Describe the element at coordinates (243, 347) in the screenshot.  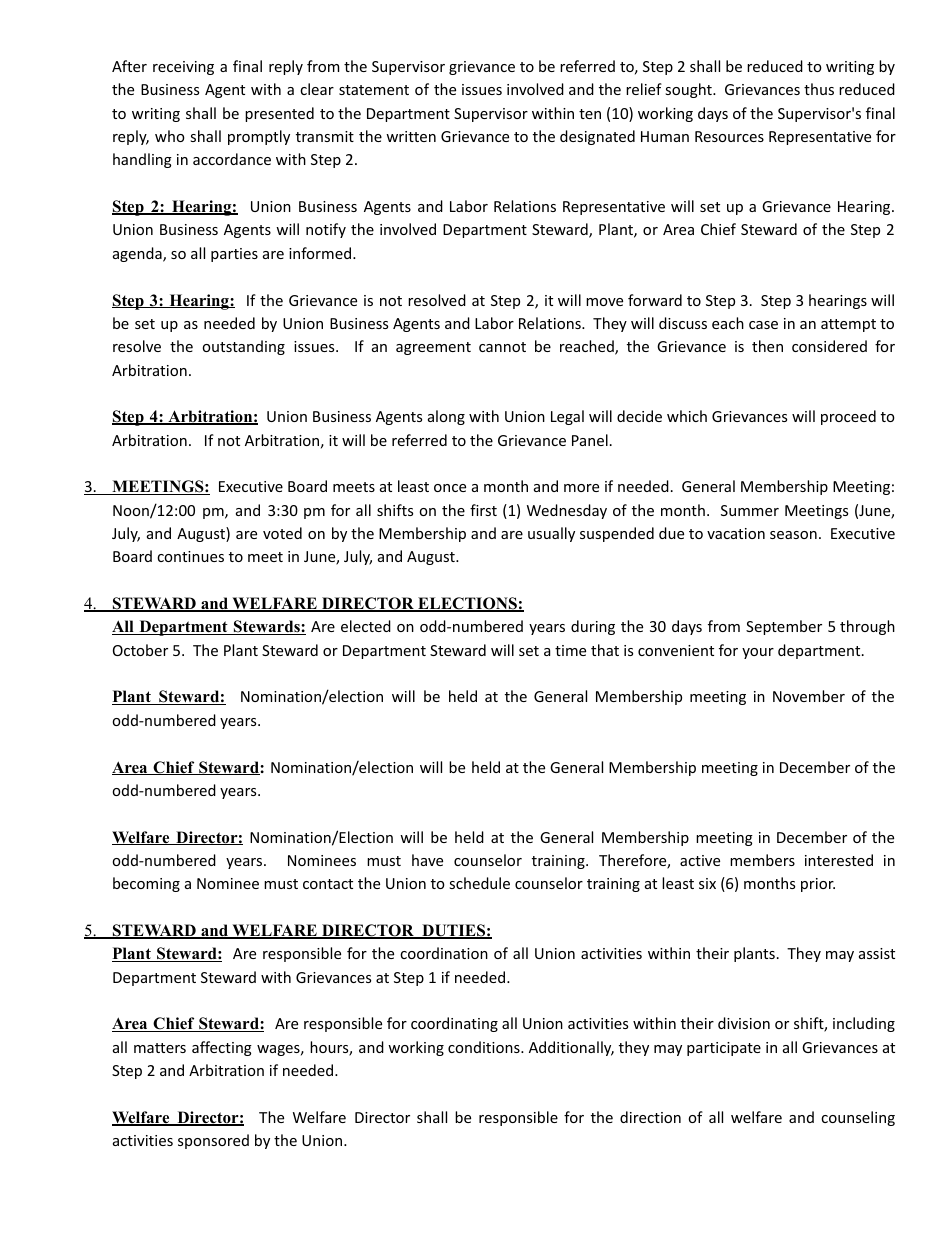
I see `outstanding` at that location.
